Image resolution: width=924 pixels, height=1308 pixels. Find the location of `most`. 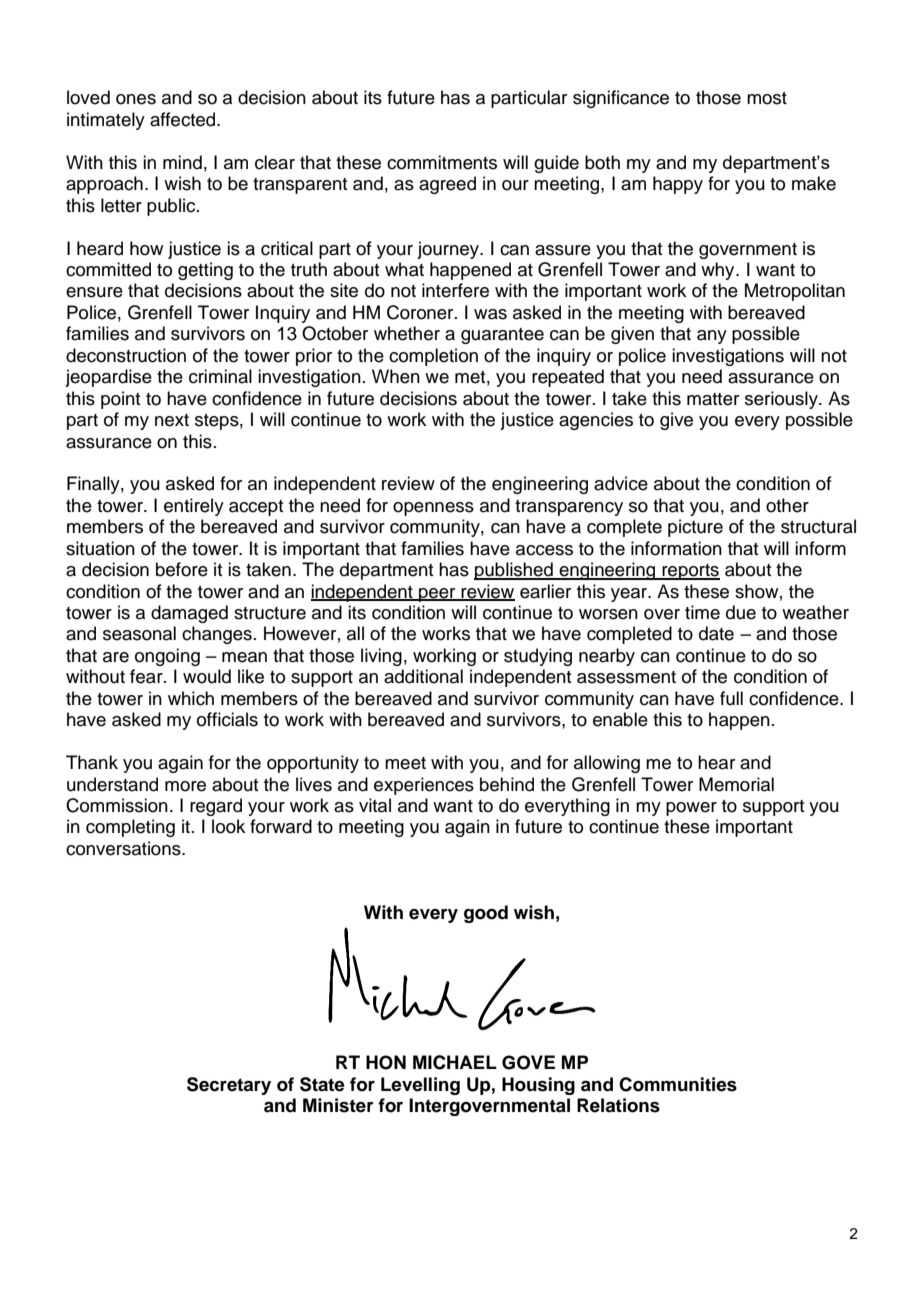

most is located at coordinates (767, 98).
